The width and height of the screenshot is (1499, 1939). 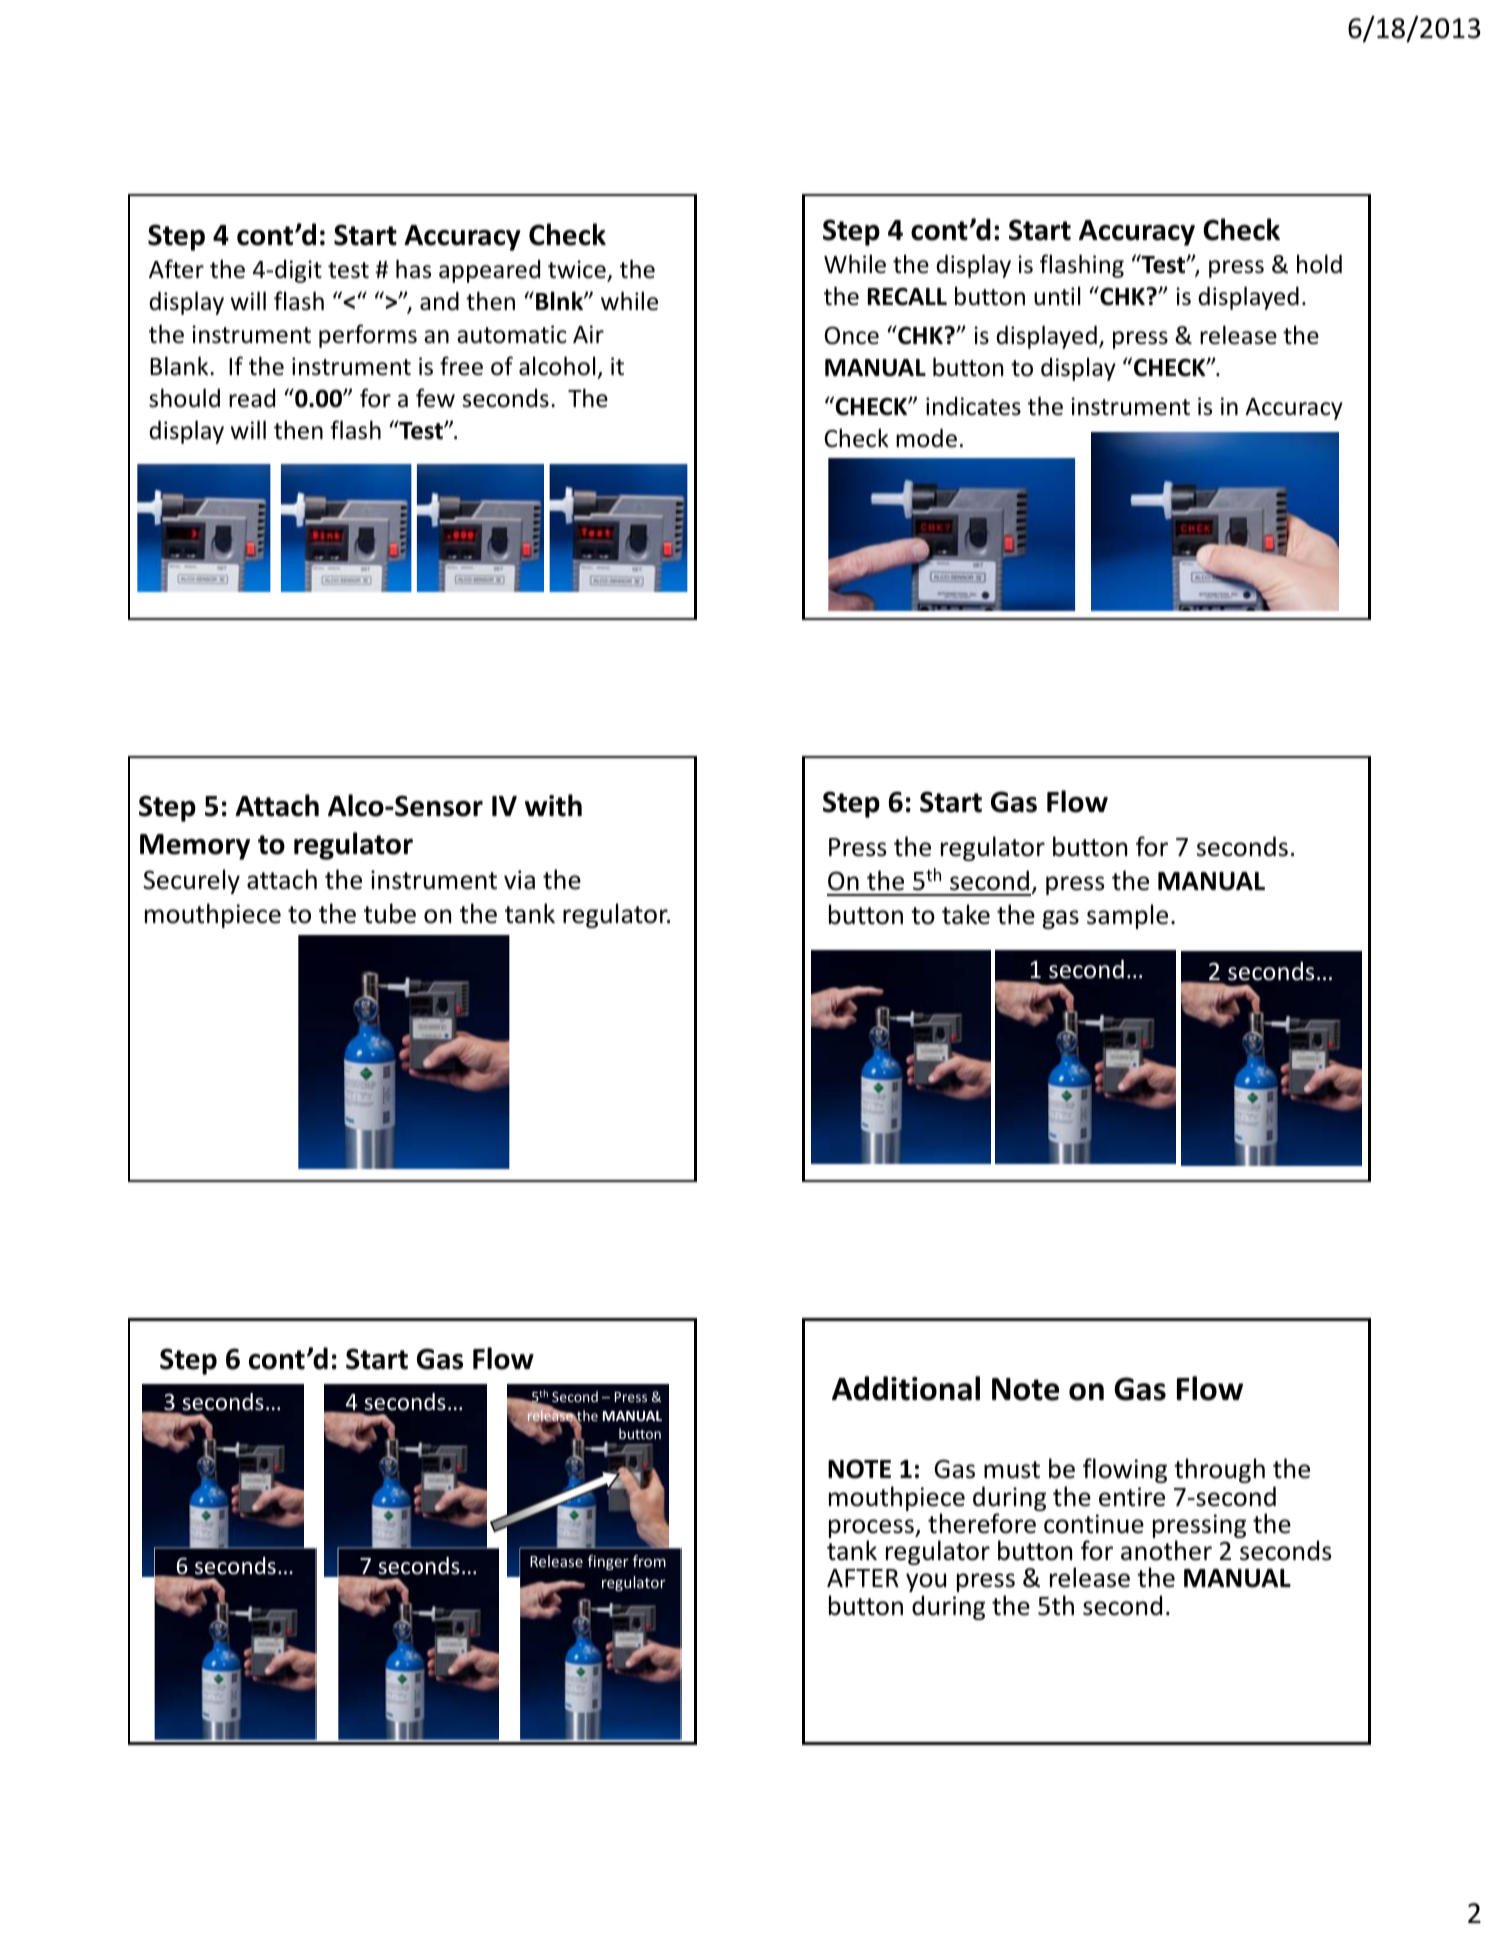 I want to click on through, so click(x=1219, y=1470).
